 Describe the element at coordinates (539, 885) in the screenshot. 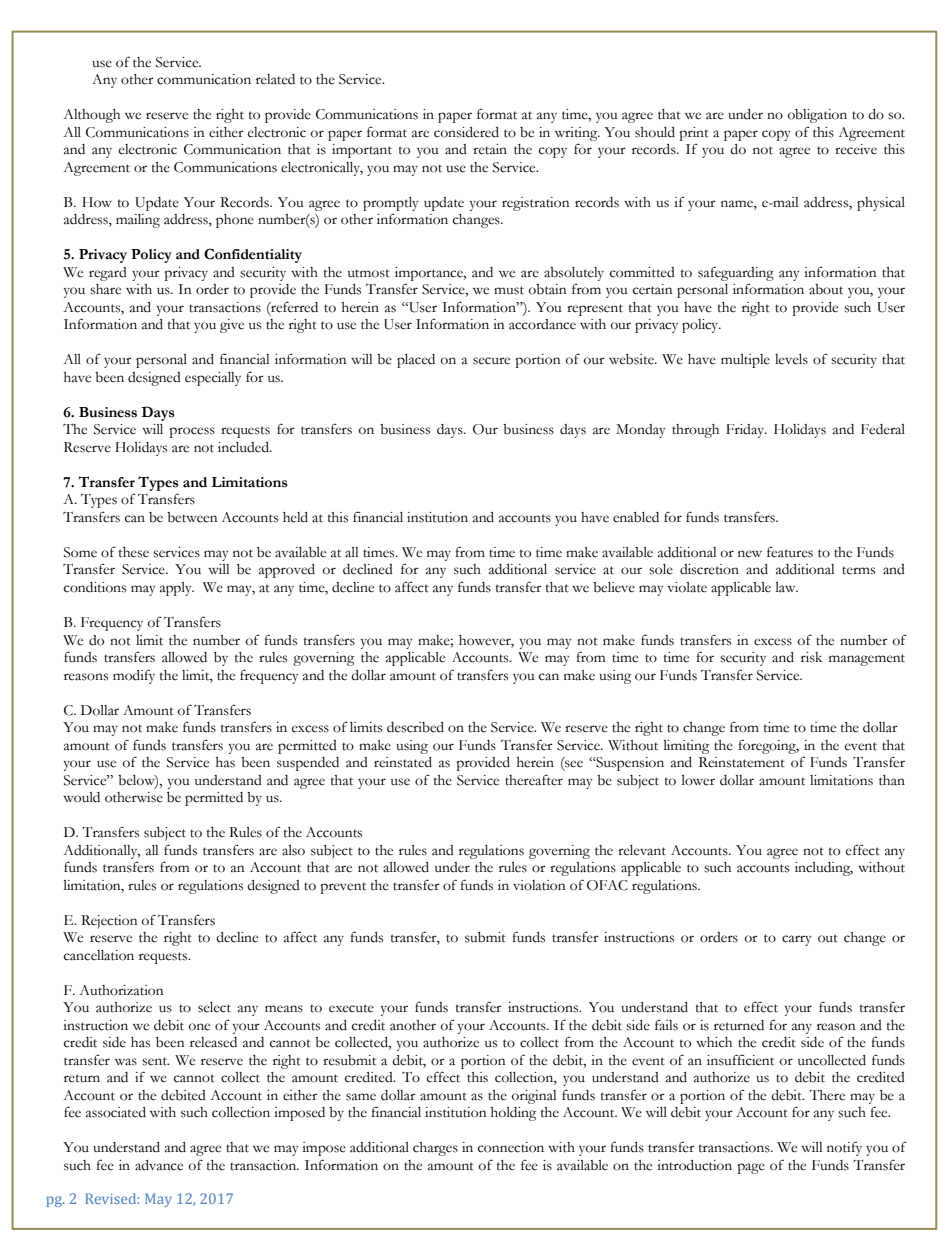

I see `violation` at that location.
